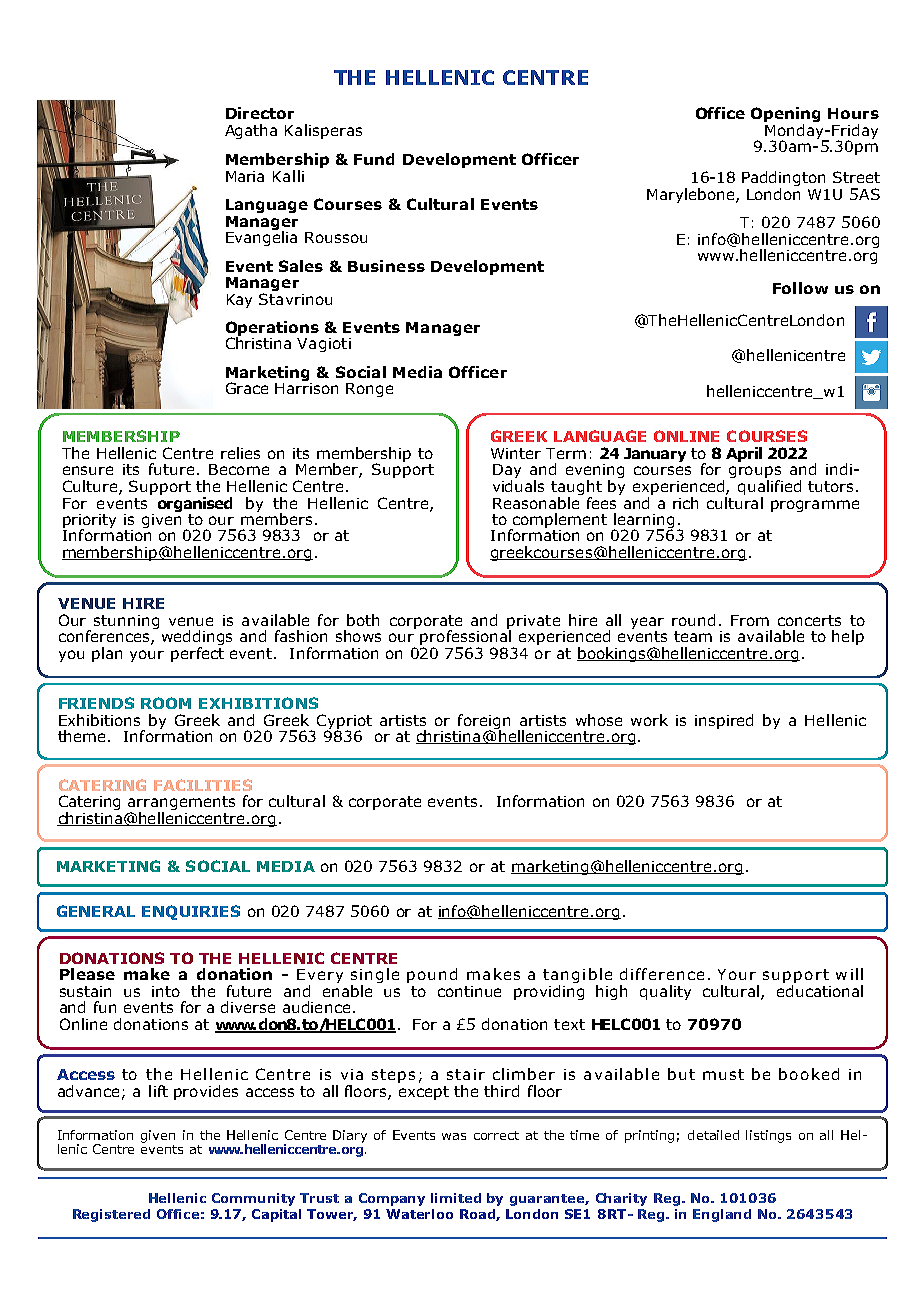 Image resolution: width=924 pixels, height=1313 pixels. Describe the element at coordinates (516, 453) in the screenshot. I see `Winter` at that location.
